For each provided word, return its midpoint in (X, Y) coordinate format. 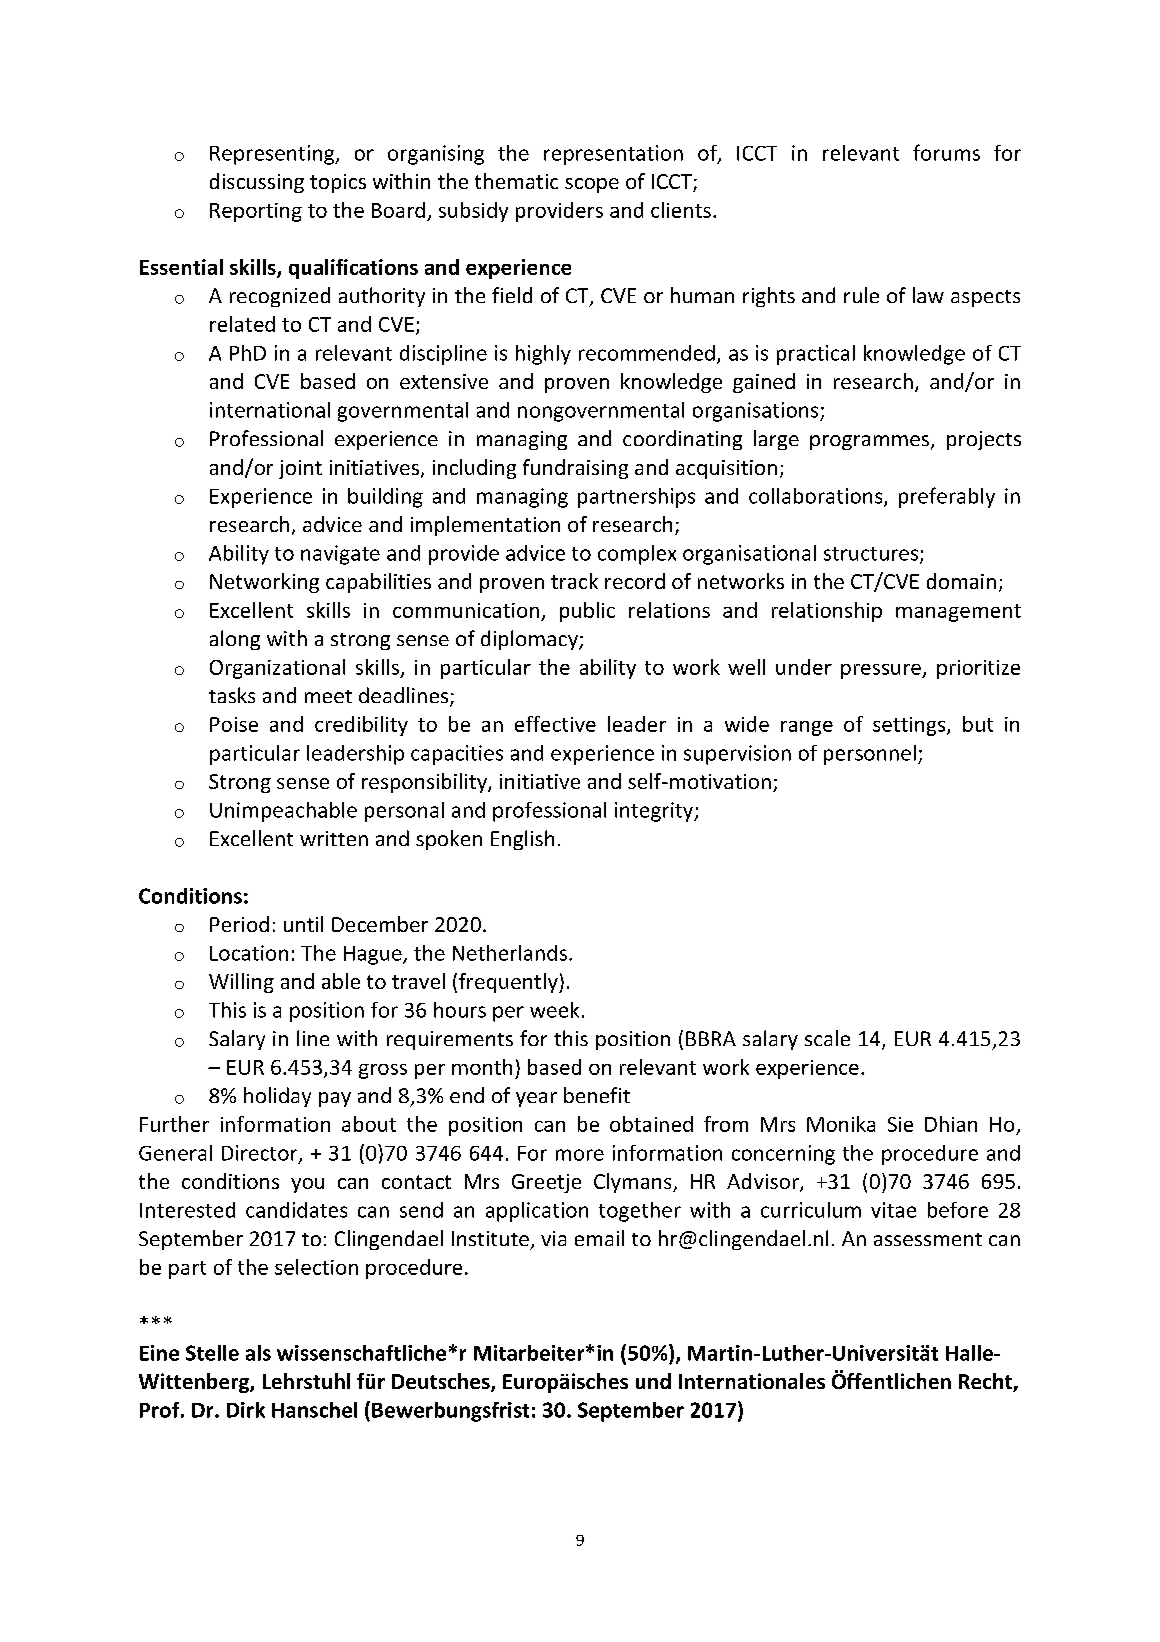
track (574, 581)
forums (946, 152)
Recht (986, 1382)
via (553, 1238)
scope (592, 185)
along (235, 640)
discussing (257, 183)
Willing (241, 983)
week (554, 1010)
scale (827, 1038)
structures (872, 555)
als (258, 1353)
